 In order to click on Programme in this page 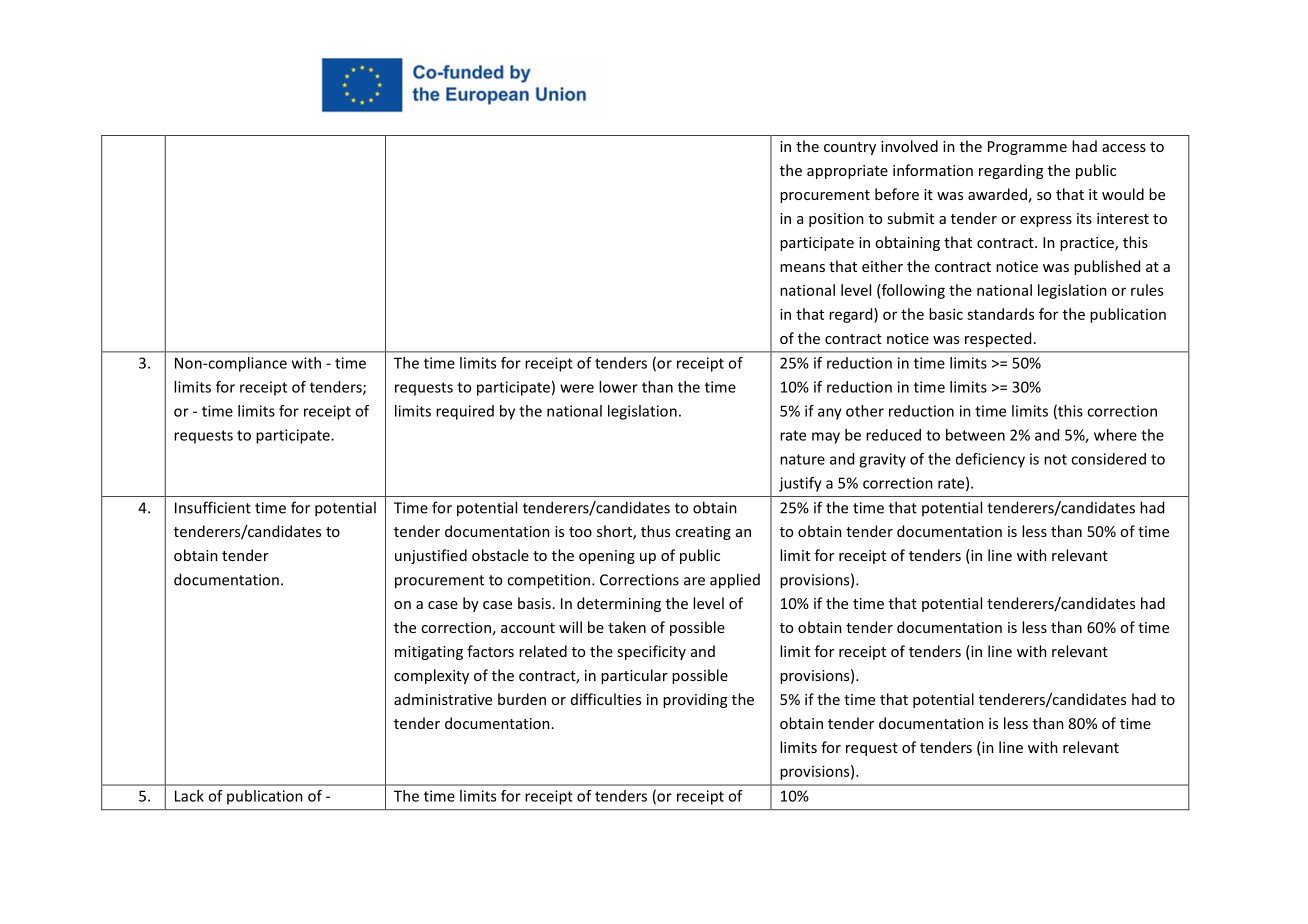, I will do `click(1027, 148)`.
